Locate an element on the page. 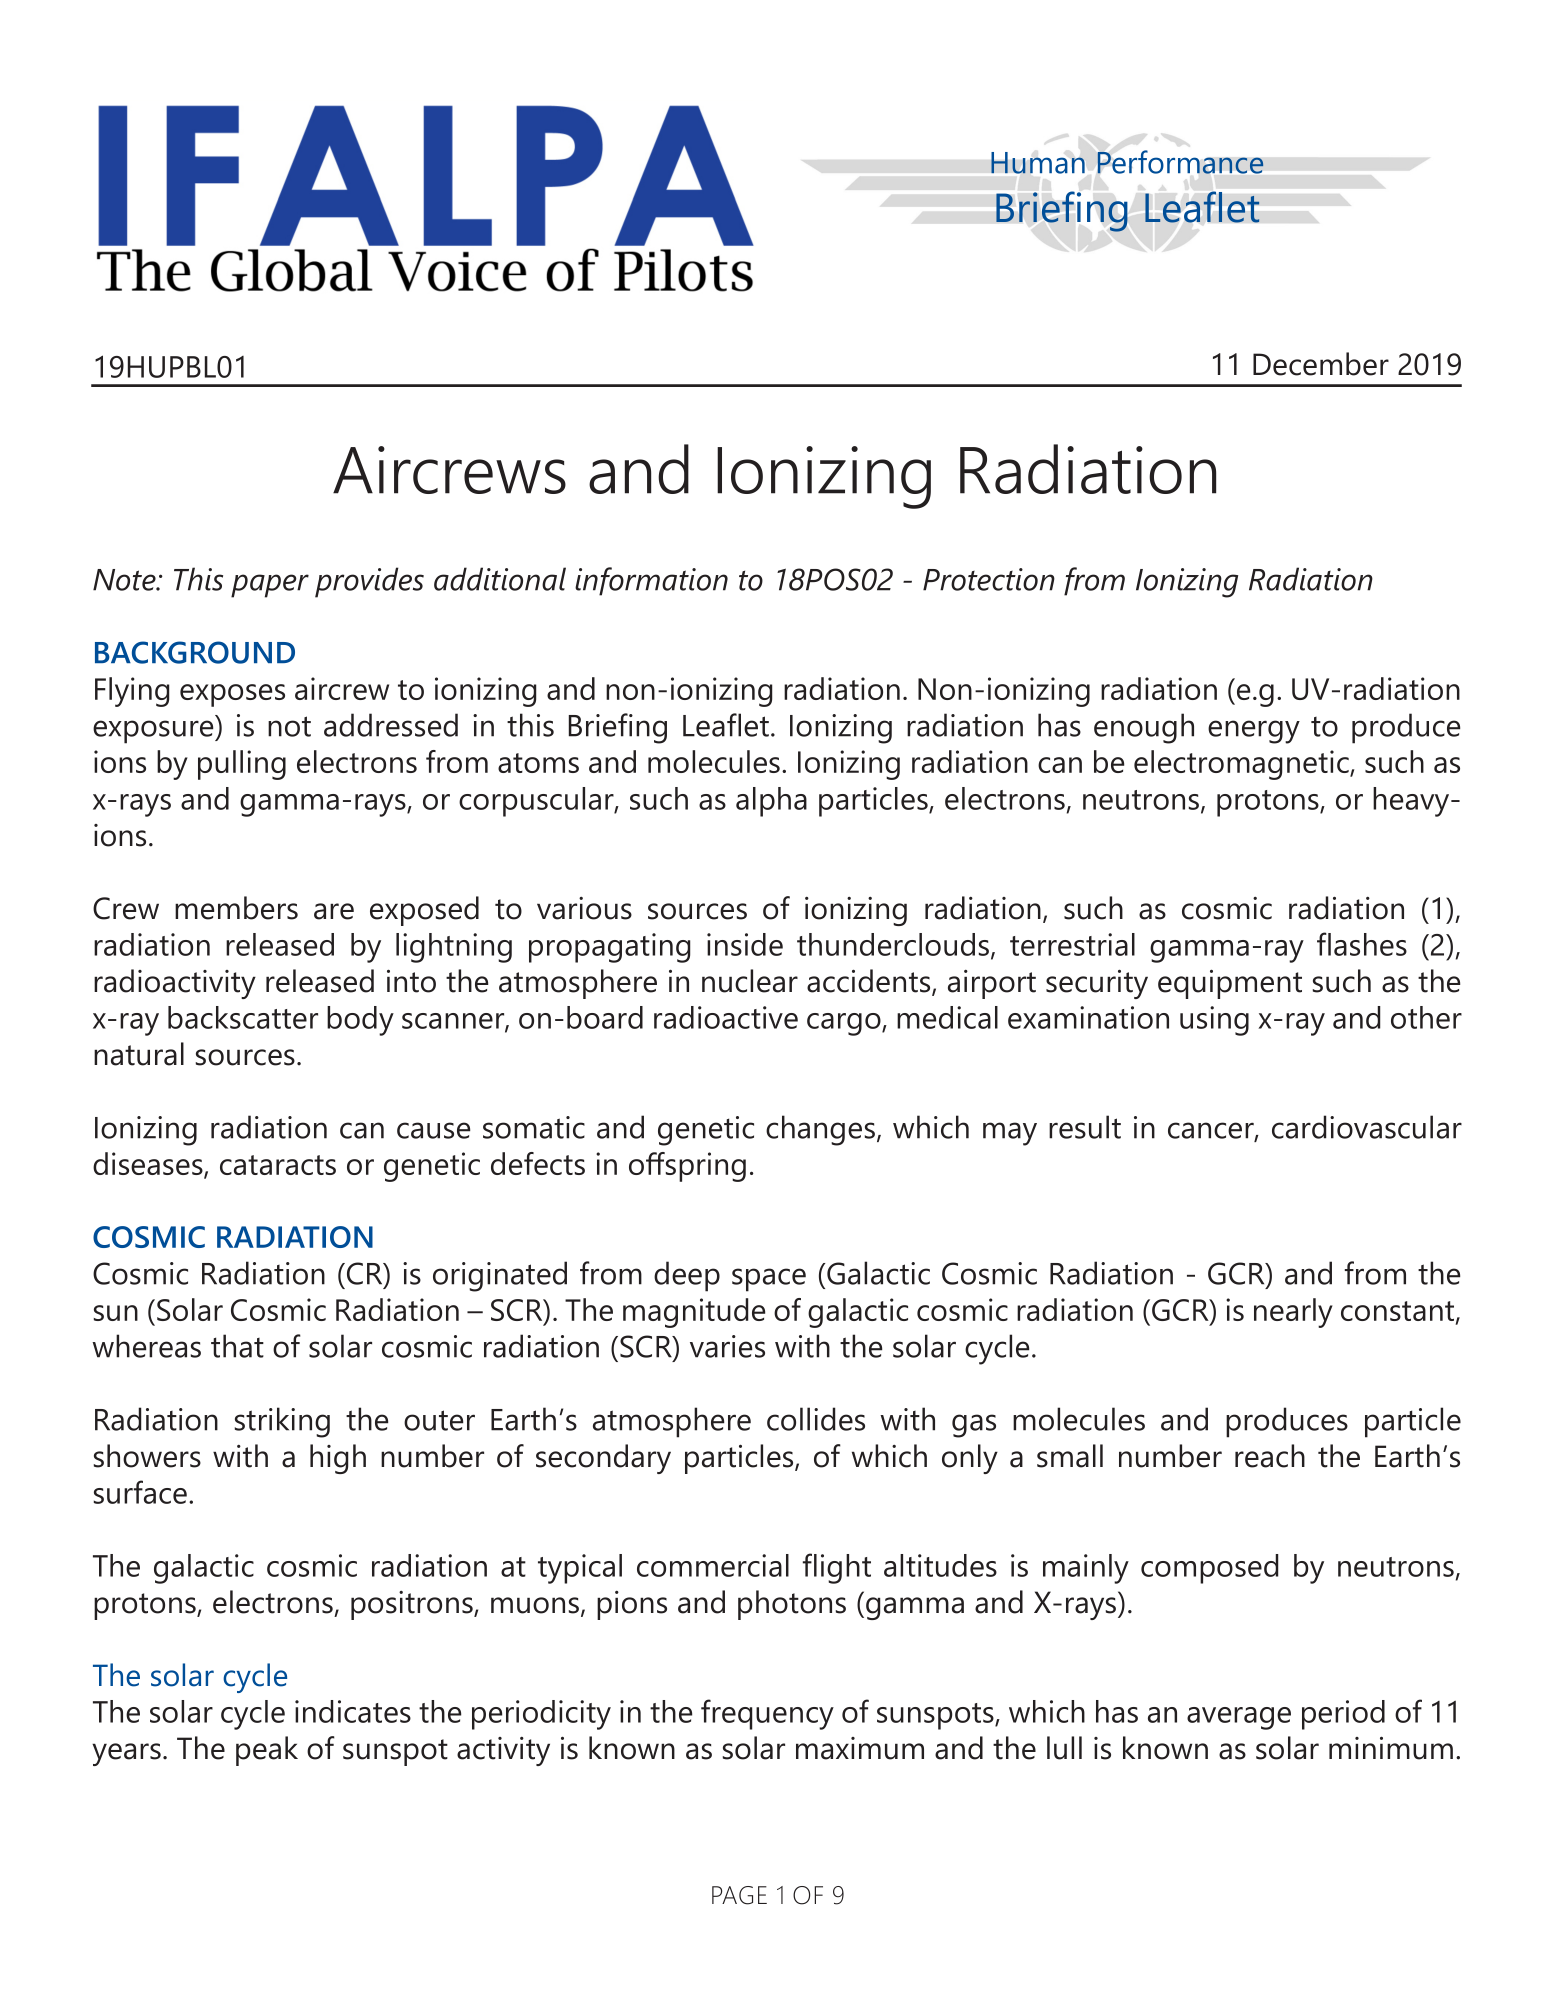 The width and height of the document is (1553, 2009). radioactive is located at coordinates (726, 1017).
